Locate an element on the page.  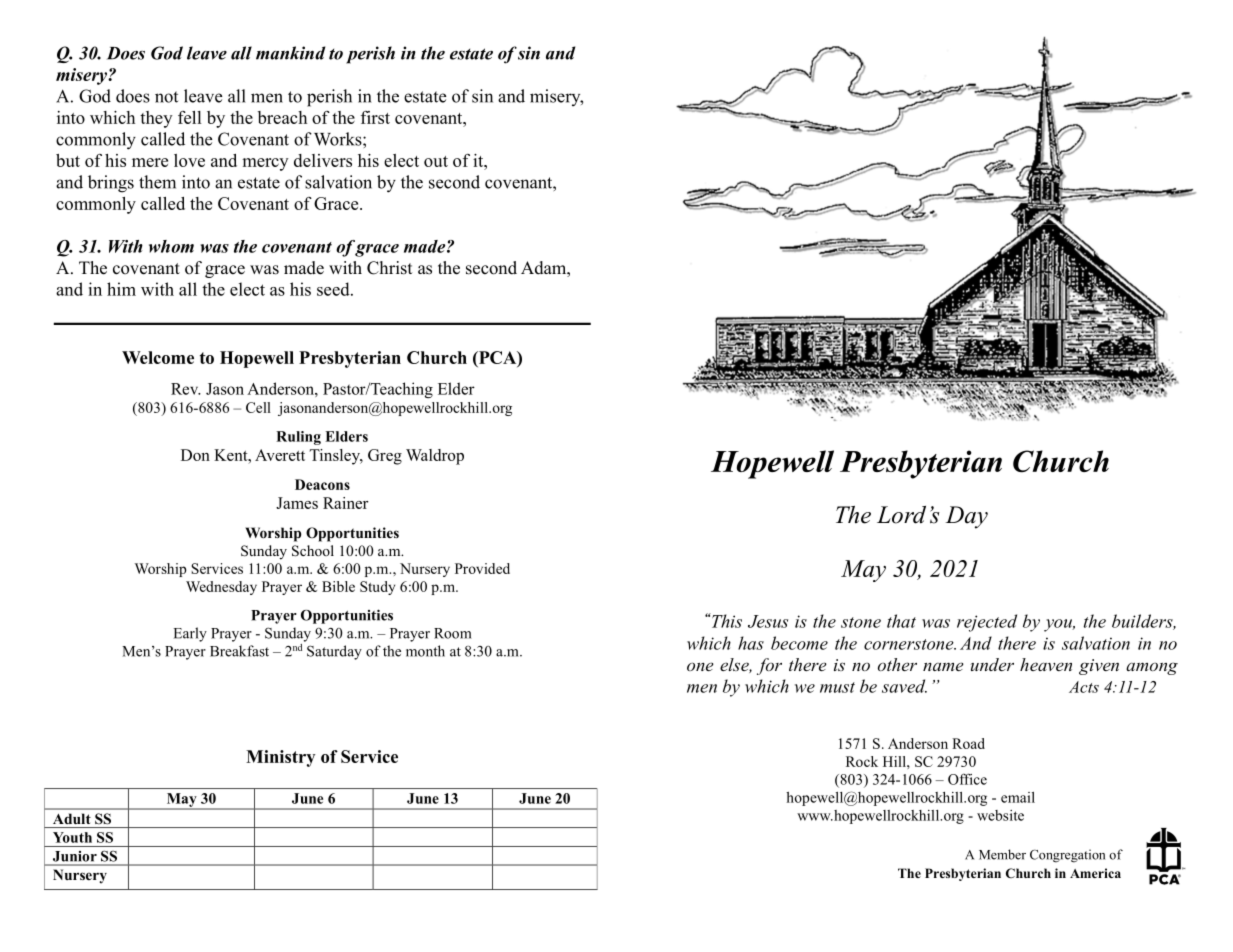
not is located at coordinates (166, 97).
